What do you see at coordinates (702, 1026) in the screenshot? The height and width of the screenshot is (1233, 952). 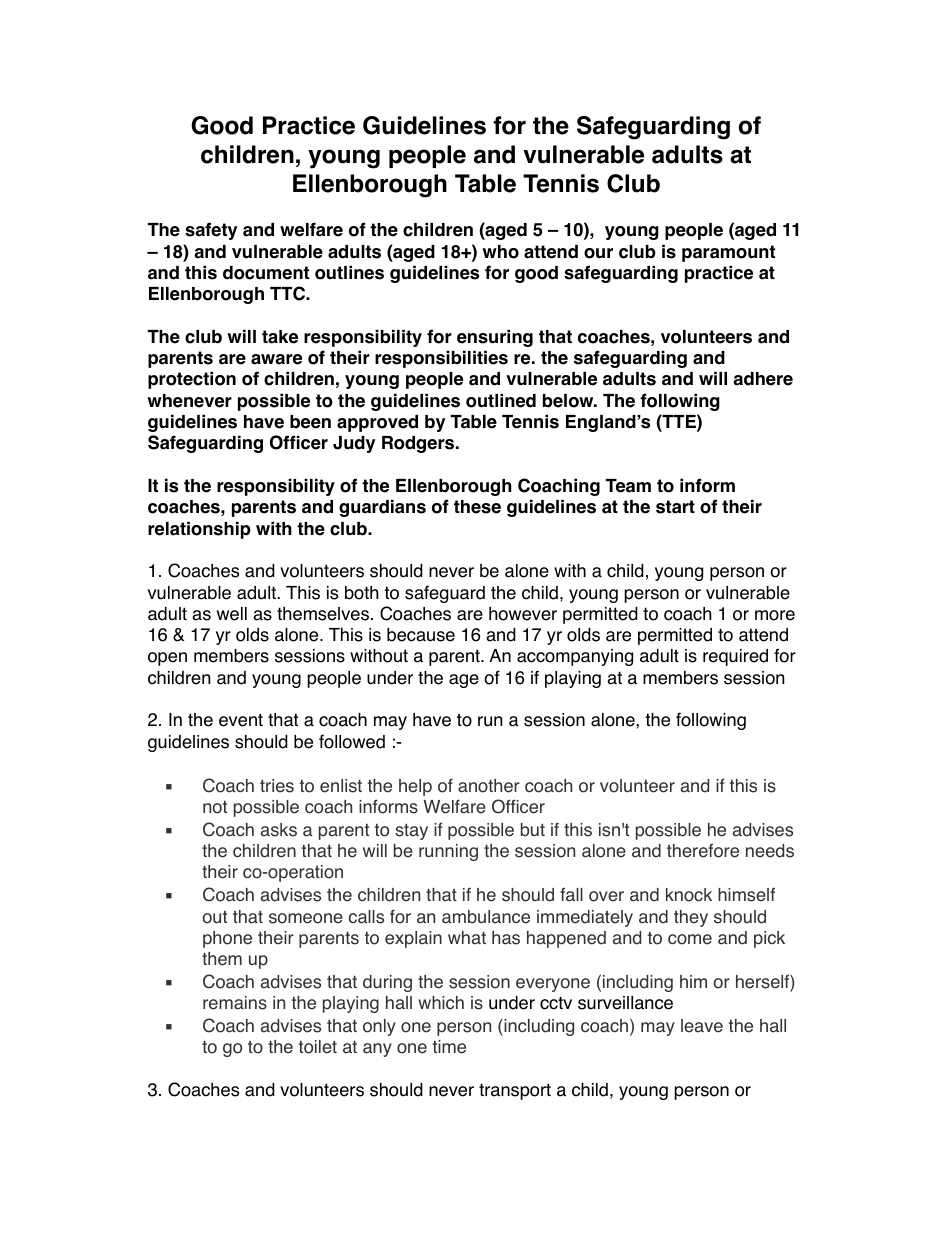 I see `leave` at bounding box center [702, 1026].
